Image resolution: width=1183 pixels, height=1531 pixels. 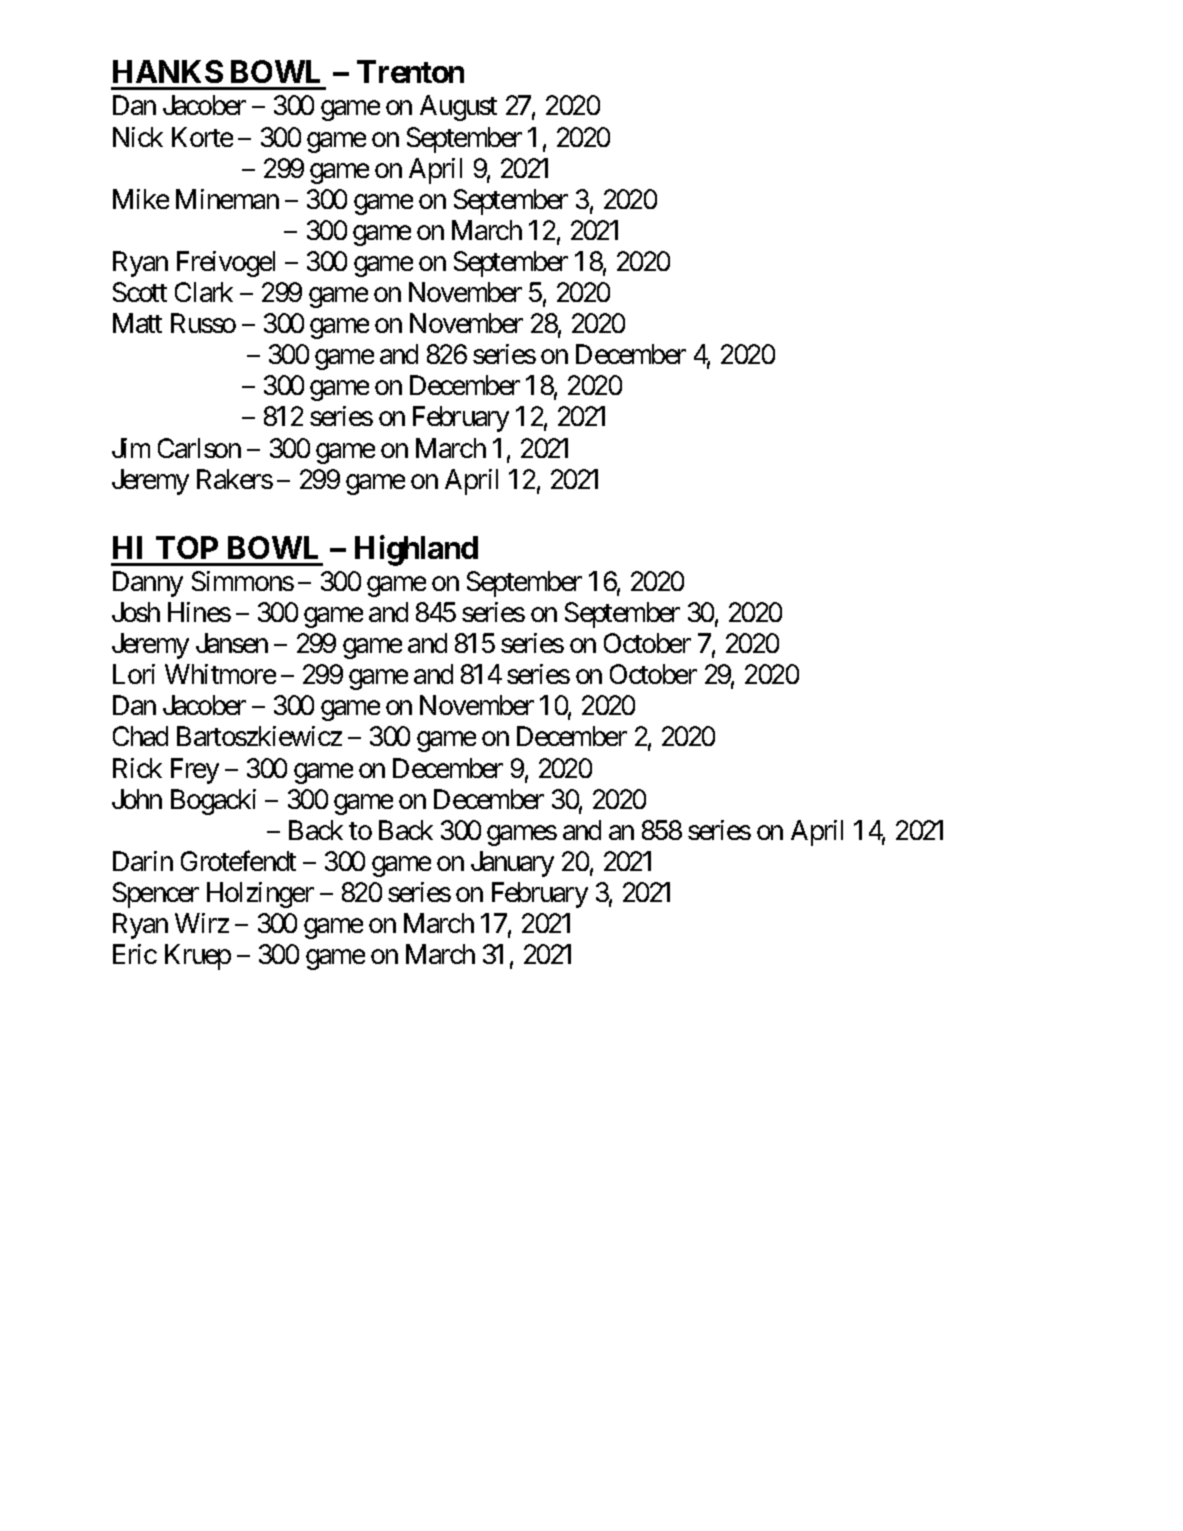 I want to click on Clark, so click(x=204, y=292).
